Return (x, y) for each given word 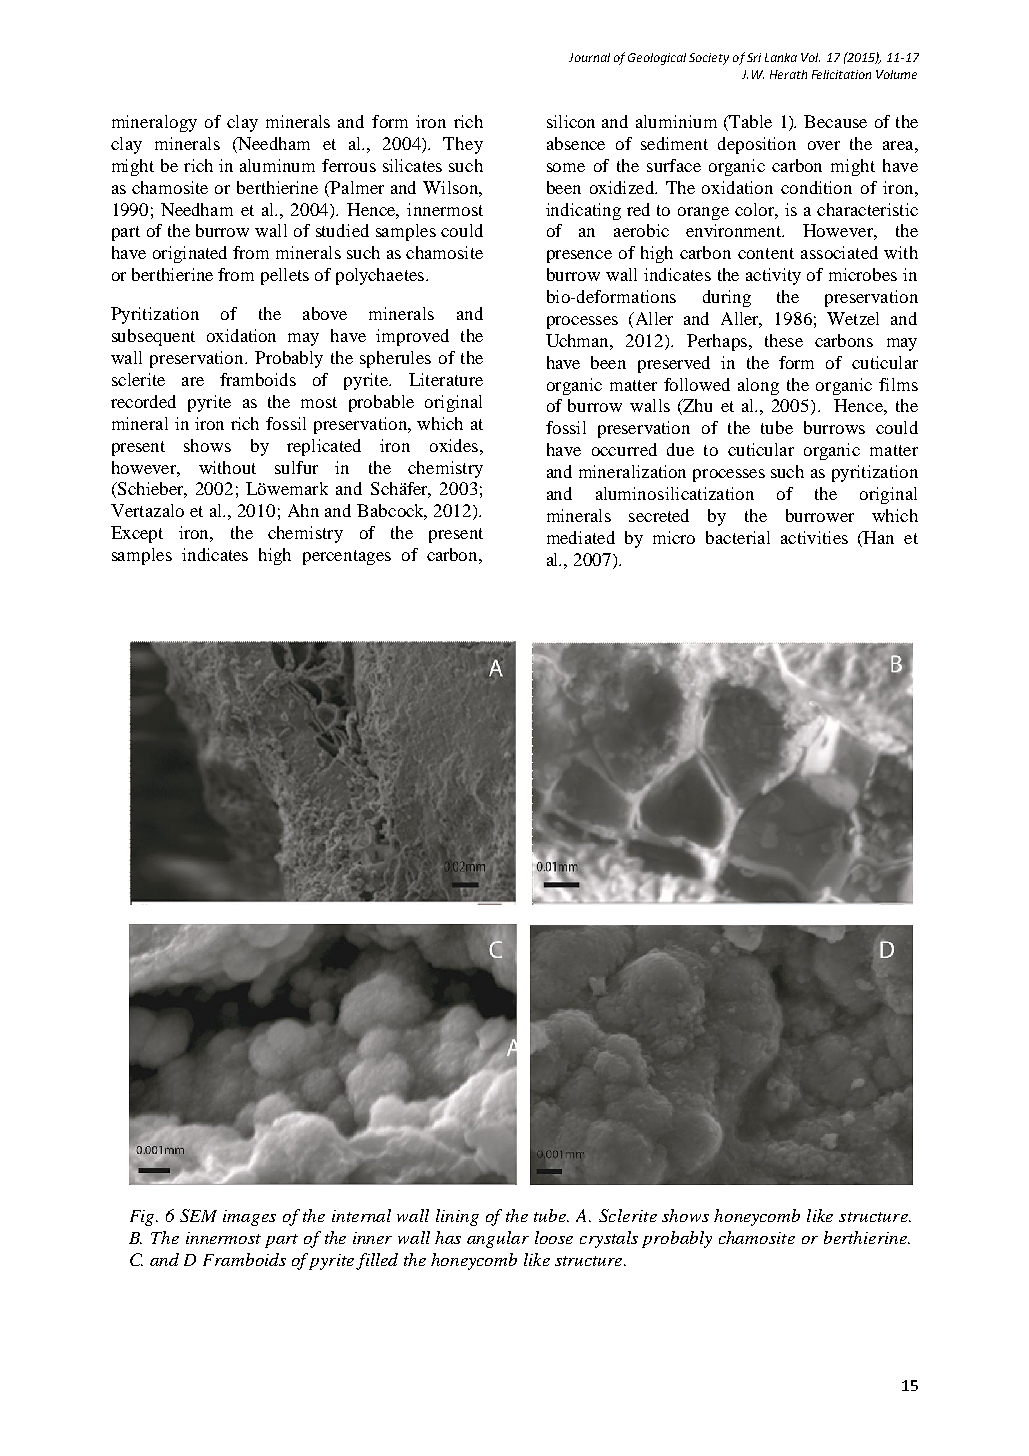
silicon (571, 121)
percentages (347, 557)
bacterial (738, 537)
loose (554, 1237)
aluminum (277, 165)
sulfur (296, 467)
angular (498, 1239)
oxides (454, 445)
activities (814, 537)
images (249, 1218)
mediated (581, 537)
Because (835, 121)
